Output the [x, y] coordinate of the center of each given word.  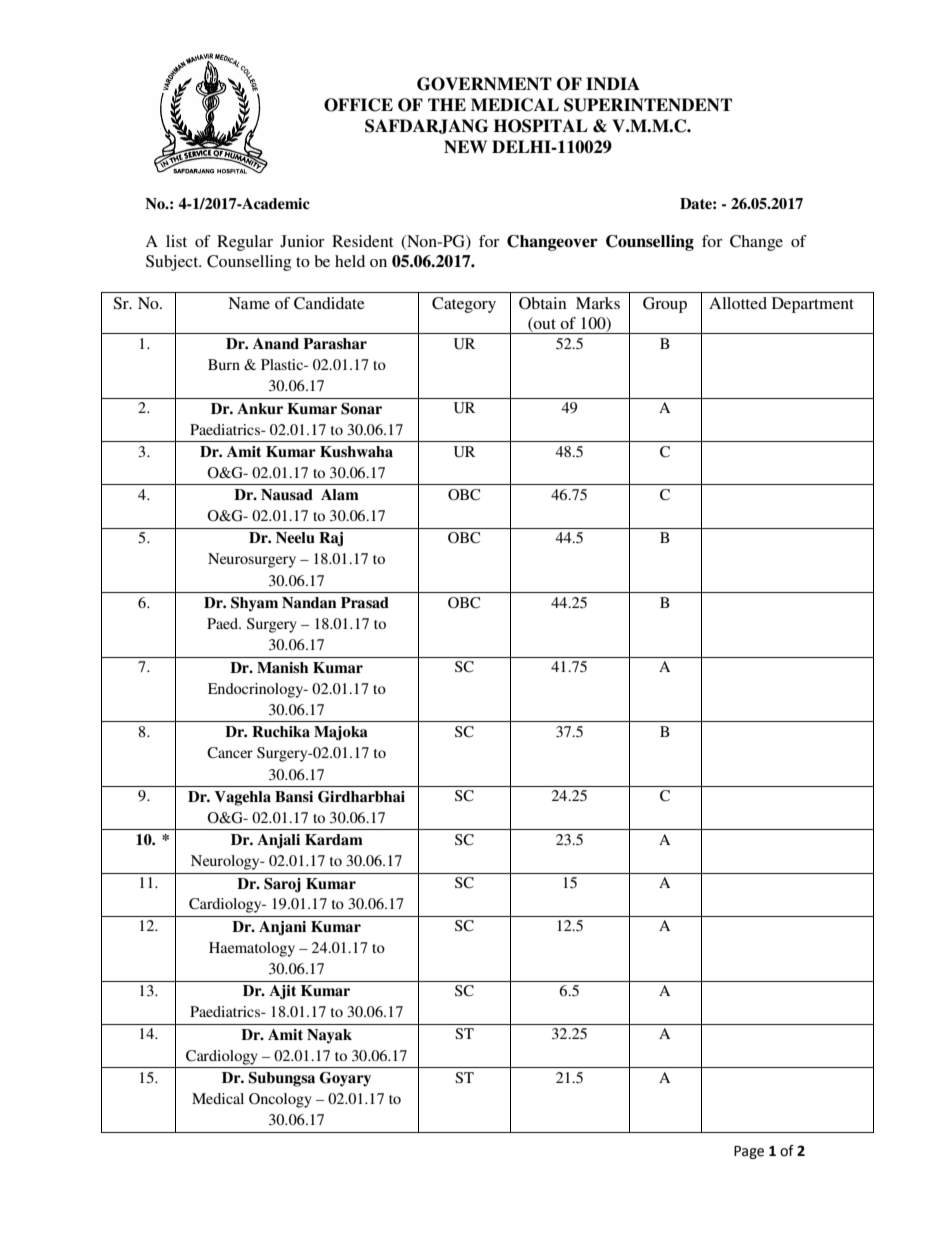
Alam [340, 494]
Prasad [365, 602]
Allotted [738, 303]
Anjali [278, 841]
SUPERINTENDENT [648, 105]
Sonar [361, 409]
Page [749, 1152]
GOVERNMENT [484, 84]
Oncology [280, 1100]
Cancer [230, 753]
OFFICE [358, 105]
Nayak [329, 1036]
